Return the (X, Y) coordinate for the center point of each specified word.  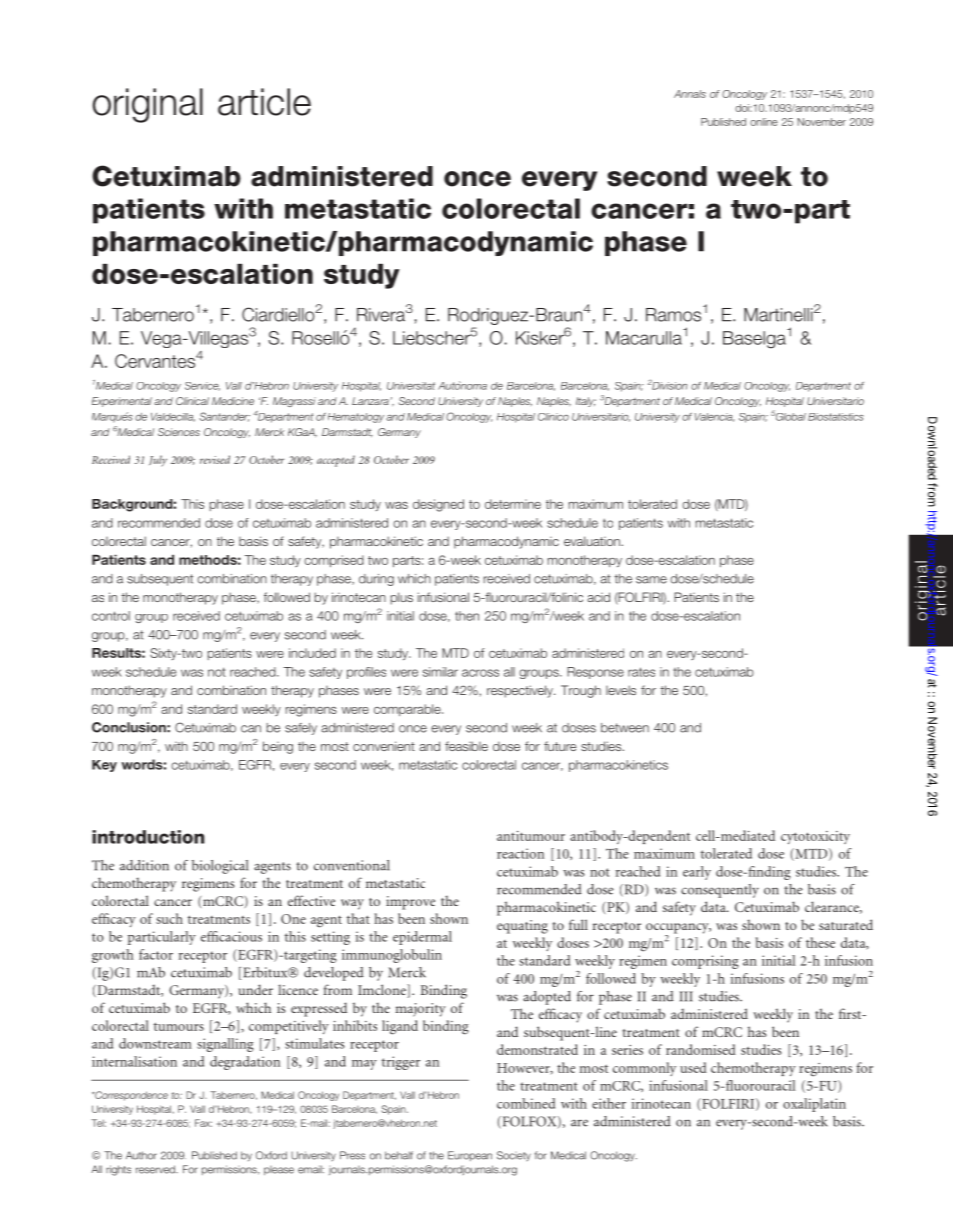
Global (791, 417)
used (693, 1067)
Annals (690, 94)
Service (202, 386)
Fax (203, 1123)
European (470, 1156)
